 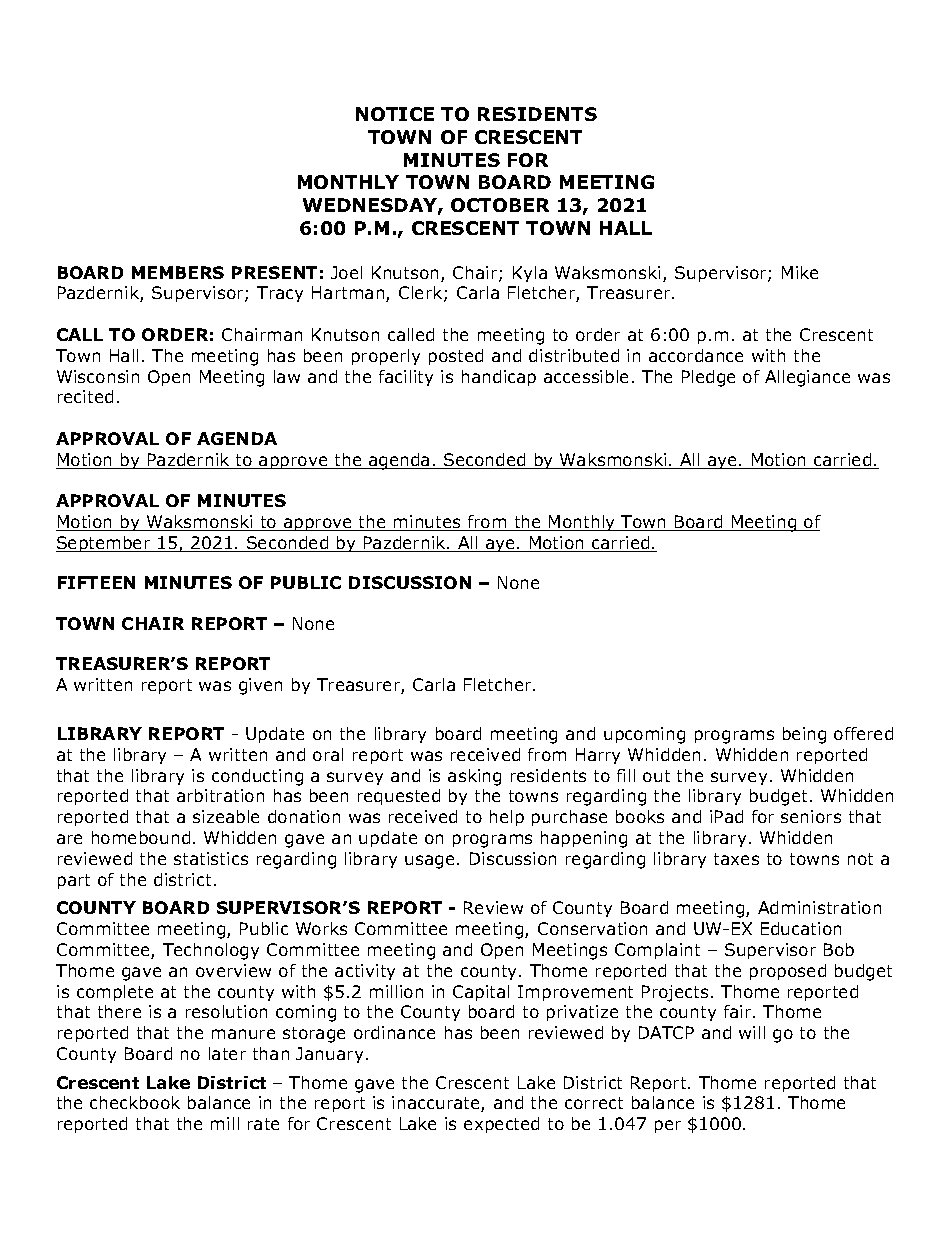 I want to click on seniors, so click(x=811, y=816).
